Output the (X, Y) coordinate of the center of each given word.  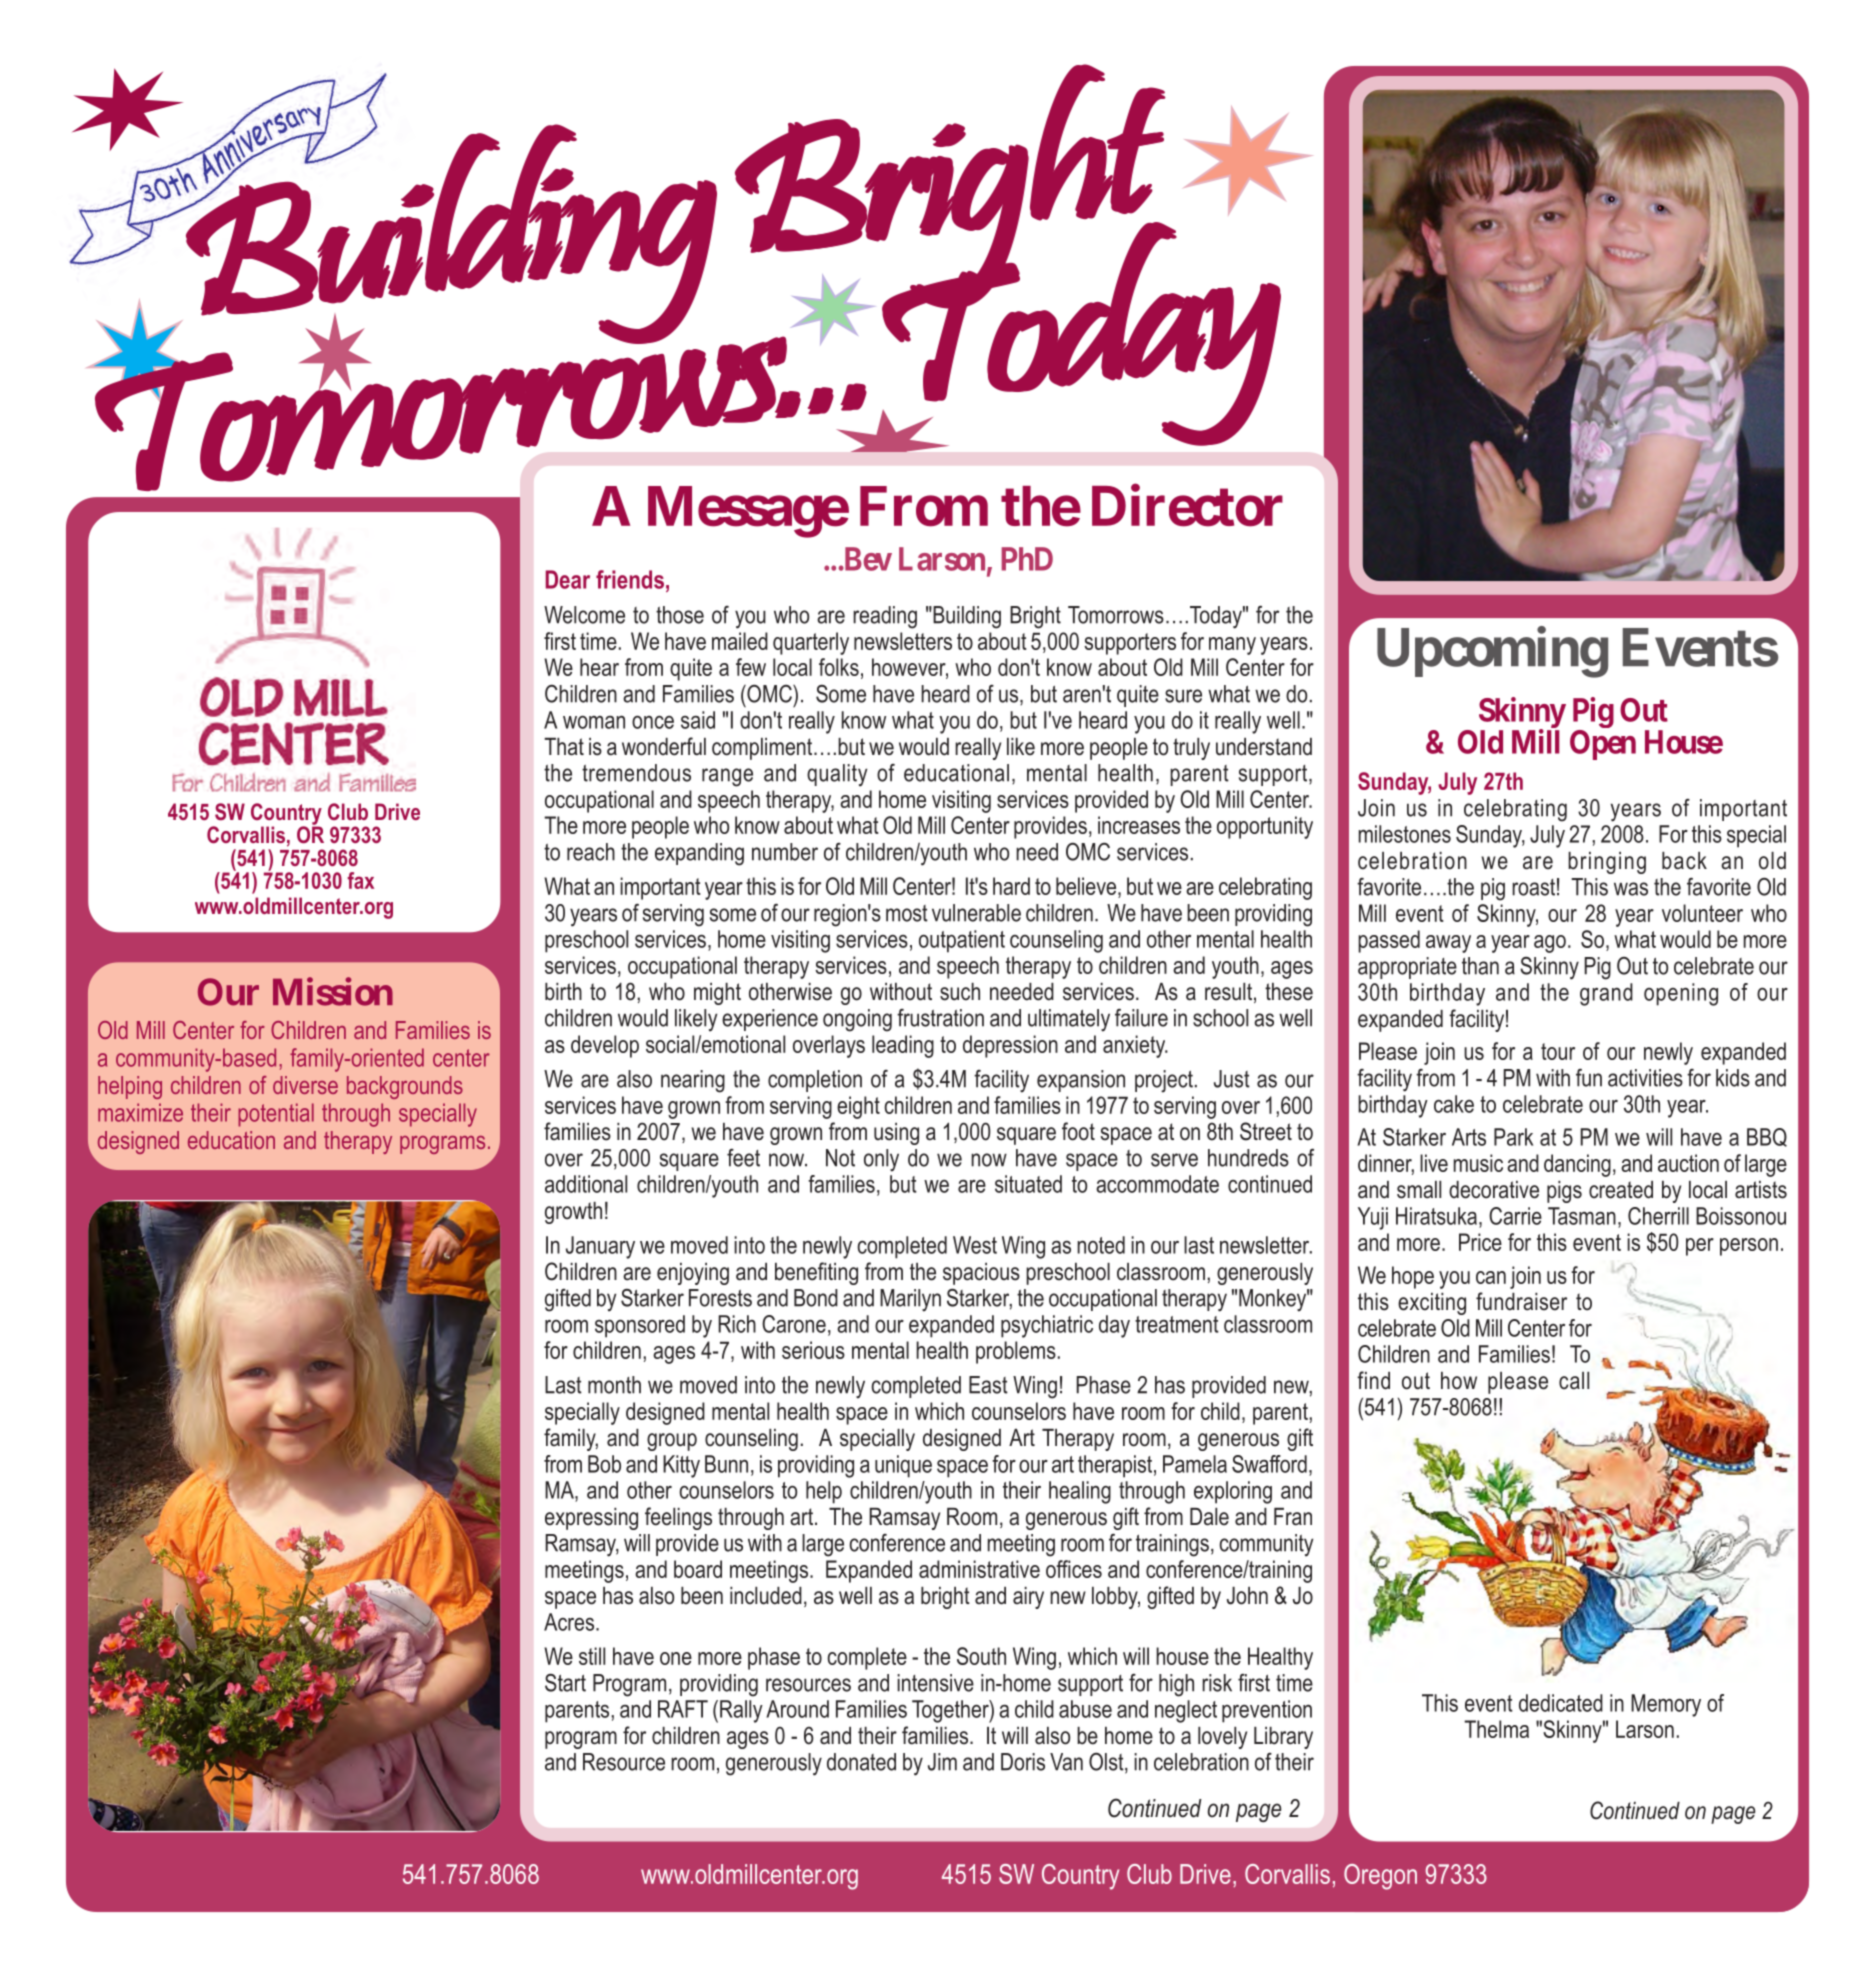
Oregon (1380, 1877)
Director (1187, 506)
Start (565, 1682)
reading (885, 617)
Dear (568, 579)
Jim (942, 1762)
